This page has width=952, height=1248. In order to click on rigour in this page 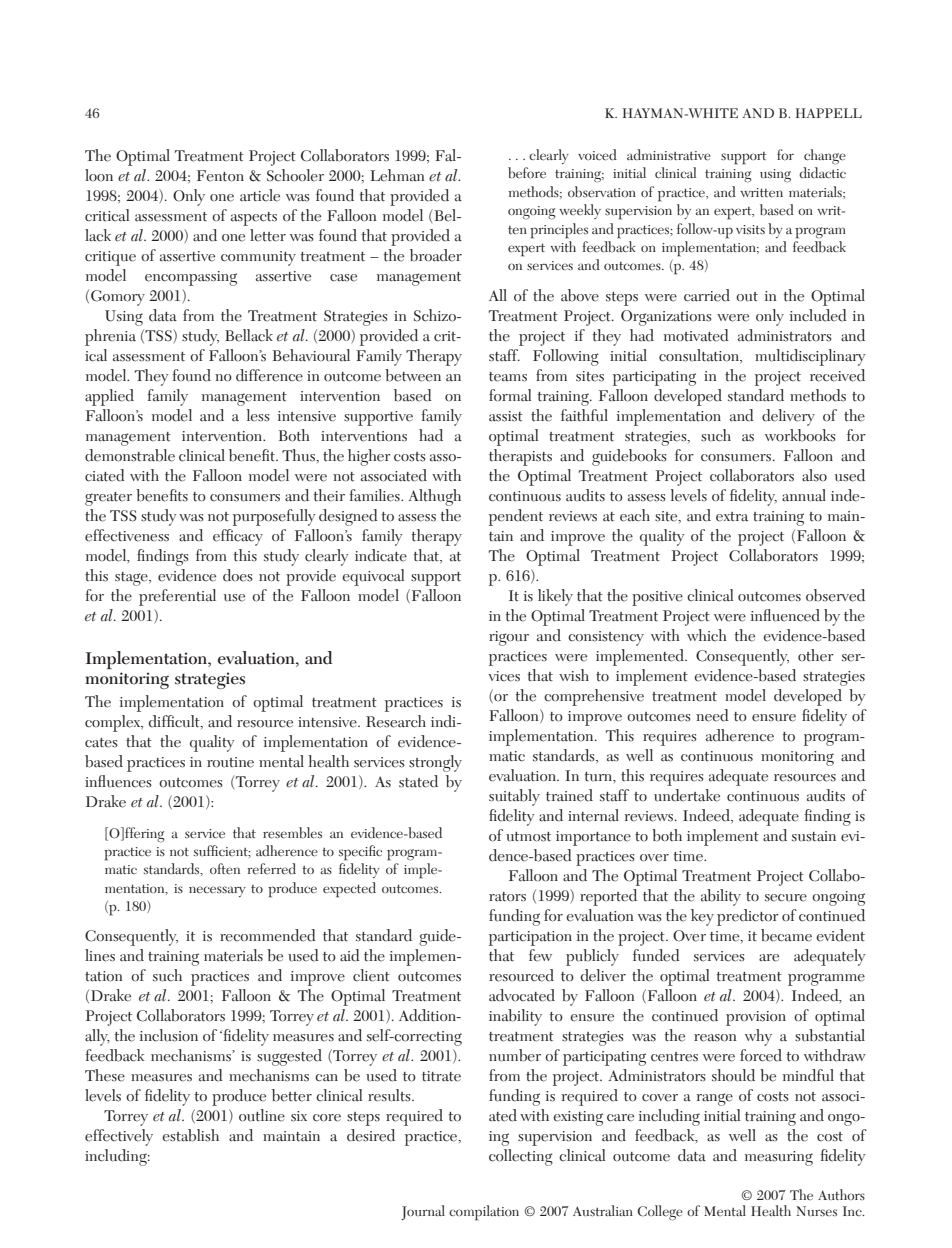, I will do `click(509, 638)`.
